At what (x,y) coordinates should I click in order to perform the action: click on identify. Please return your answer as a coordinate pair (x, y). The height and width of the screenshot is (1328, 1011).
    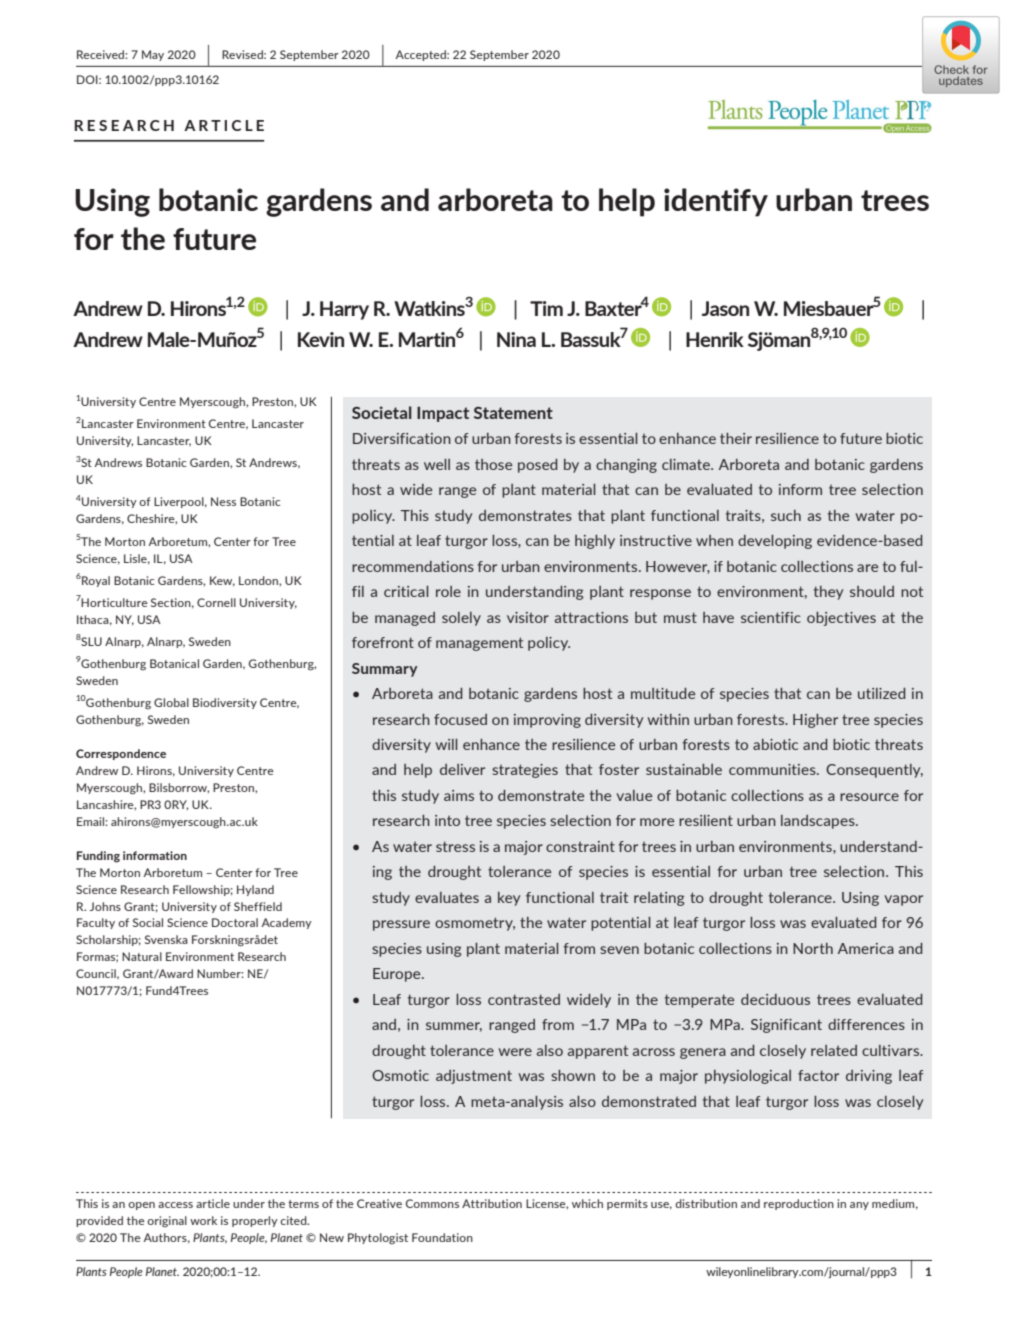
    Looking at the image, I should click on (716, 202).
